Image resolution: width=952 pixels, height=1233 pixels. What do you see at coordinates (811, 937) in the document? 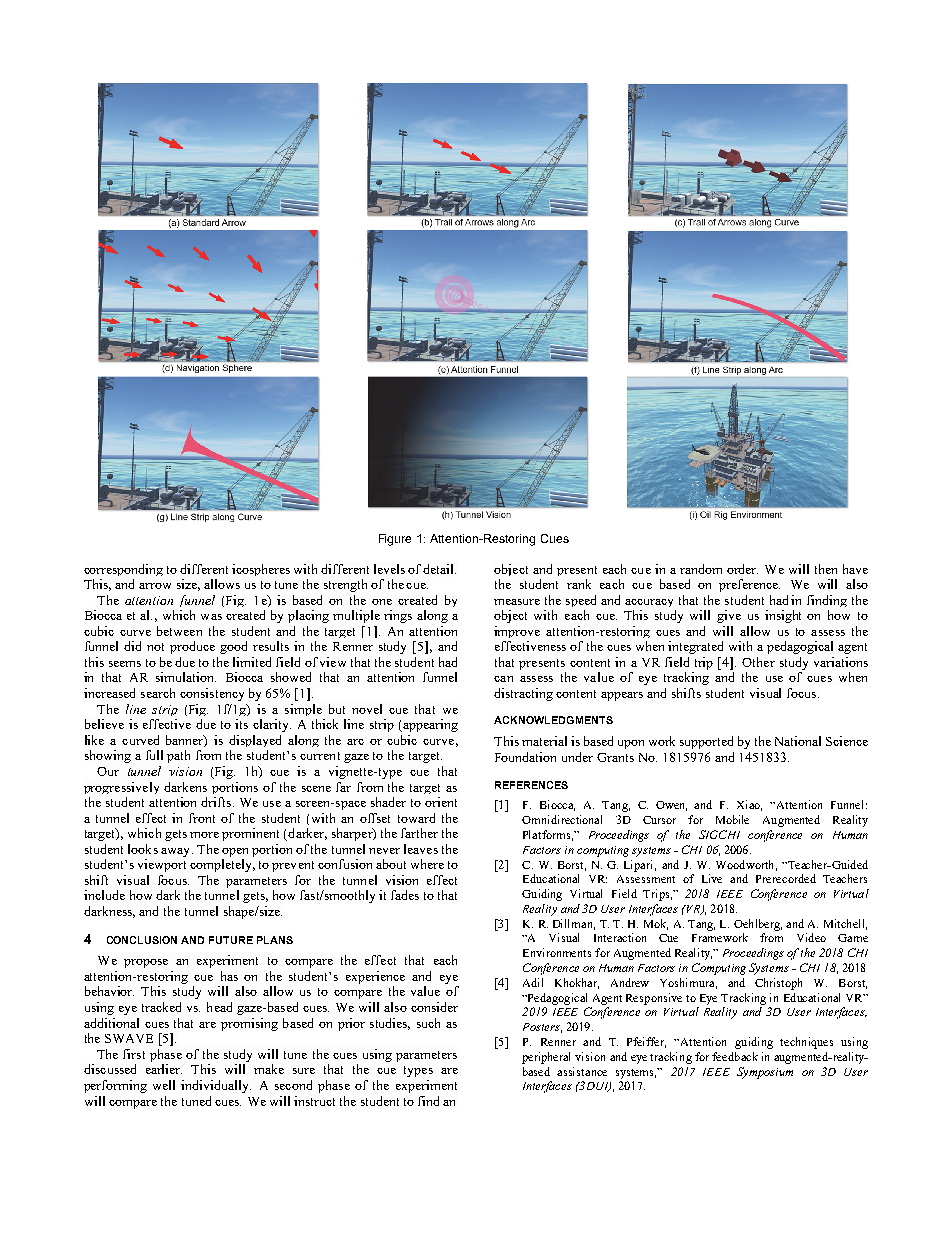
I see `Video` at bounding box center [811, 937].
